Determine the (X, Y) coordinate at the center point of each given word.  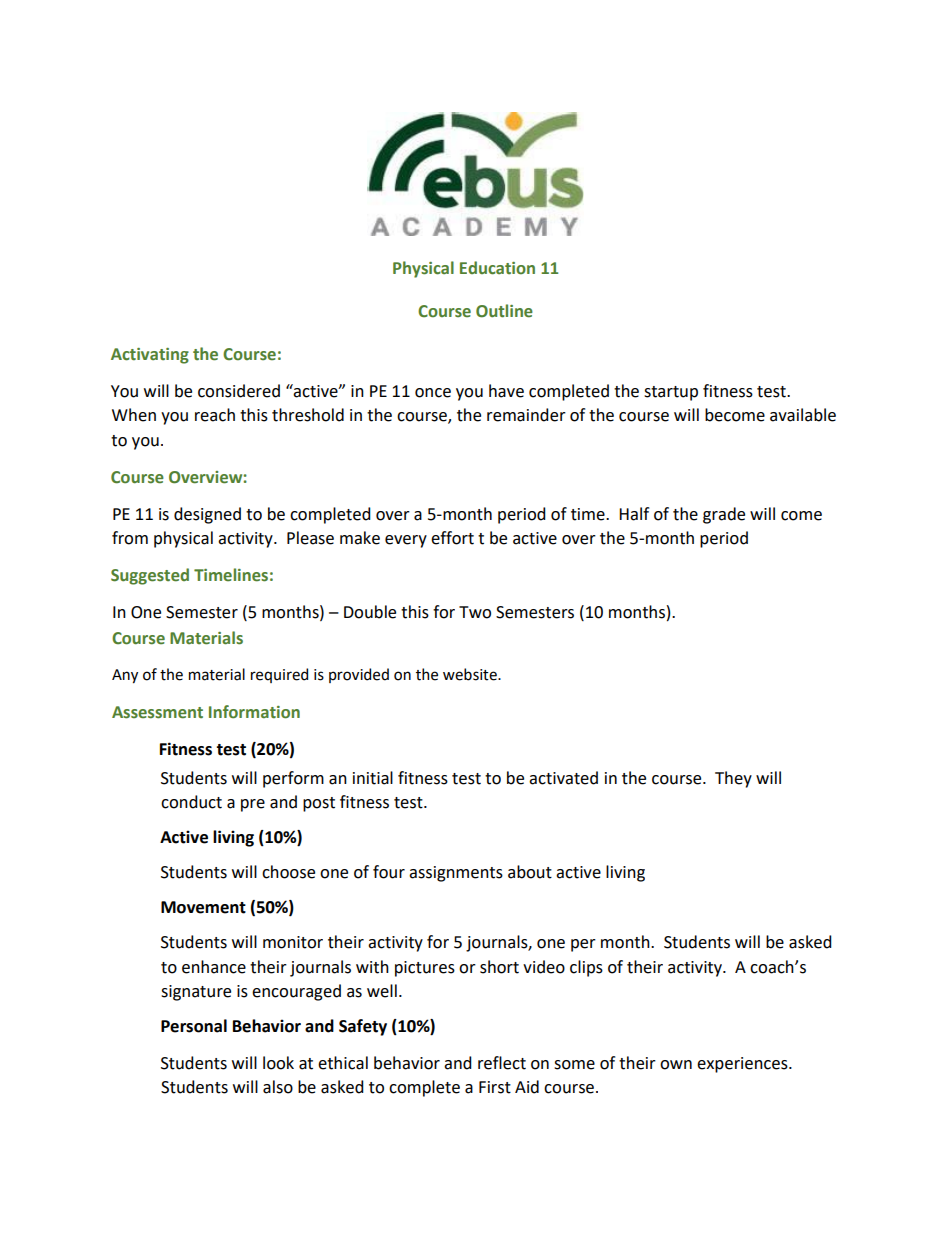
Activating (150, 356)
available (803, 415)
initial (373, 778)
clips (586, 968)
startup (671, 393)
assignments (456, 874)
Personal (194, 1026)
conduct (191, 802)
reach (215, 415)
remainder (526, 415)
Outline (504, 311)
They (733, 779)
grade (724, 515)
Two (475, 612)
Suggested (150, 576)
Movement (203, 907)
